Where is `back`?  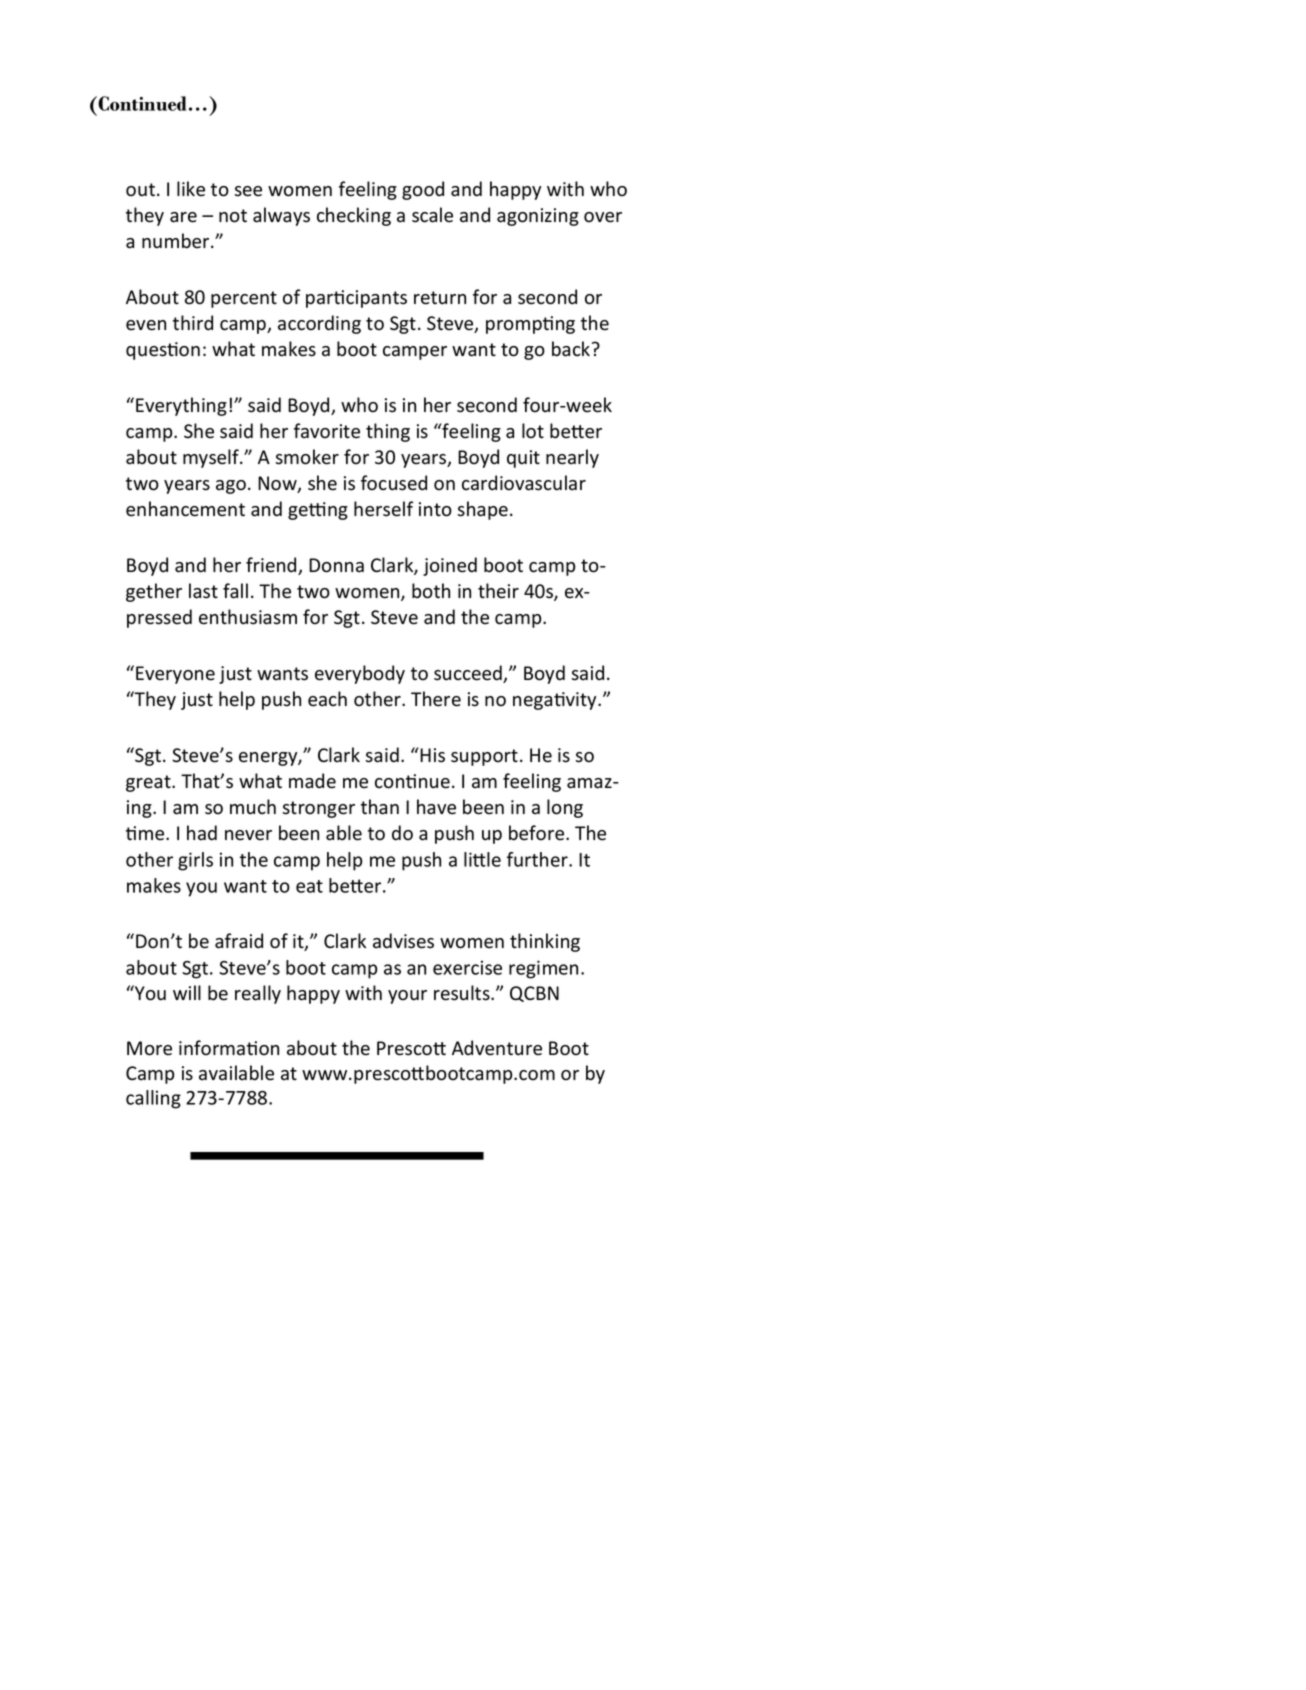 back is located at coordinates (572, 349).
